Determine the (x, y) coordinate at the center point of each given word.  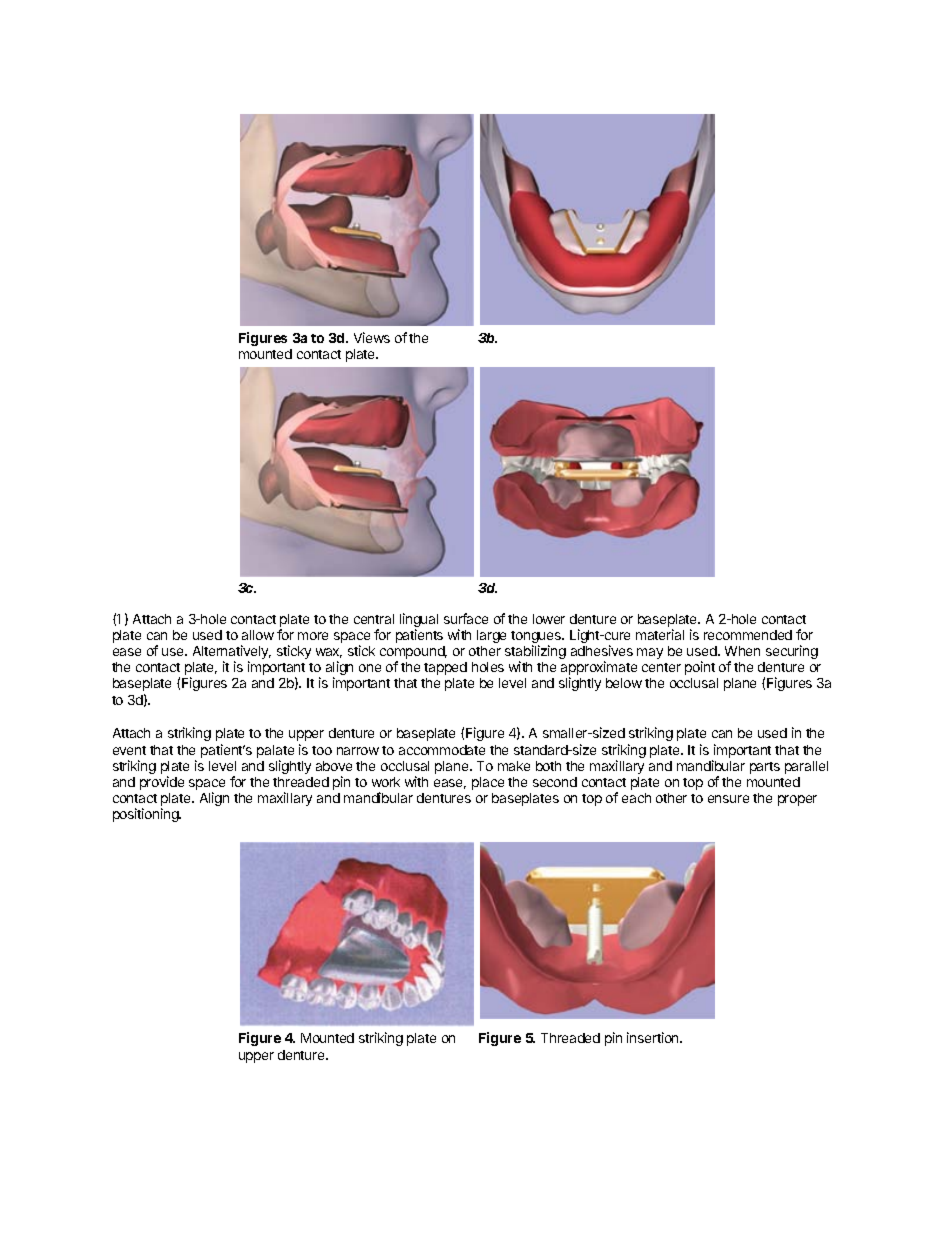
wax (329, 653)
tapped (445, 668)
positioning (147, 815)
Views (372, 337)
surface (466, 618)
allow (258, 635)
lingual (419, 621)
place (488, 783)
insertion (654, 1037)
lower (549, 619)
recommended (748, 635)
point (700, 668)
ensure (728, 799)
